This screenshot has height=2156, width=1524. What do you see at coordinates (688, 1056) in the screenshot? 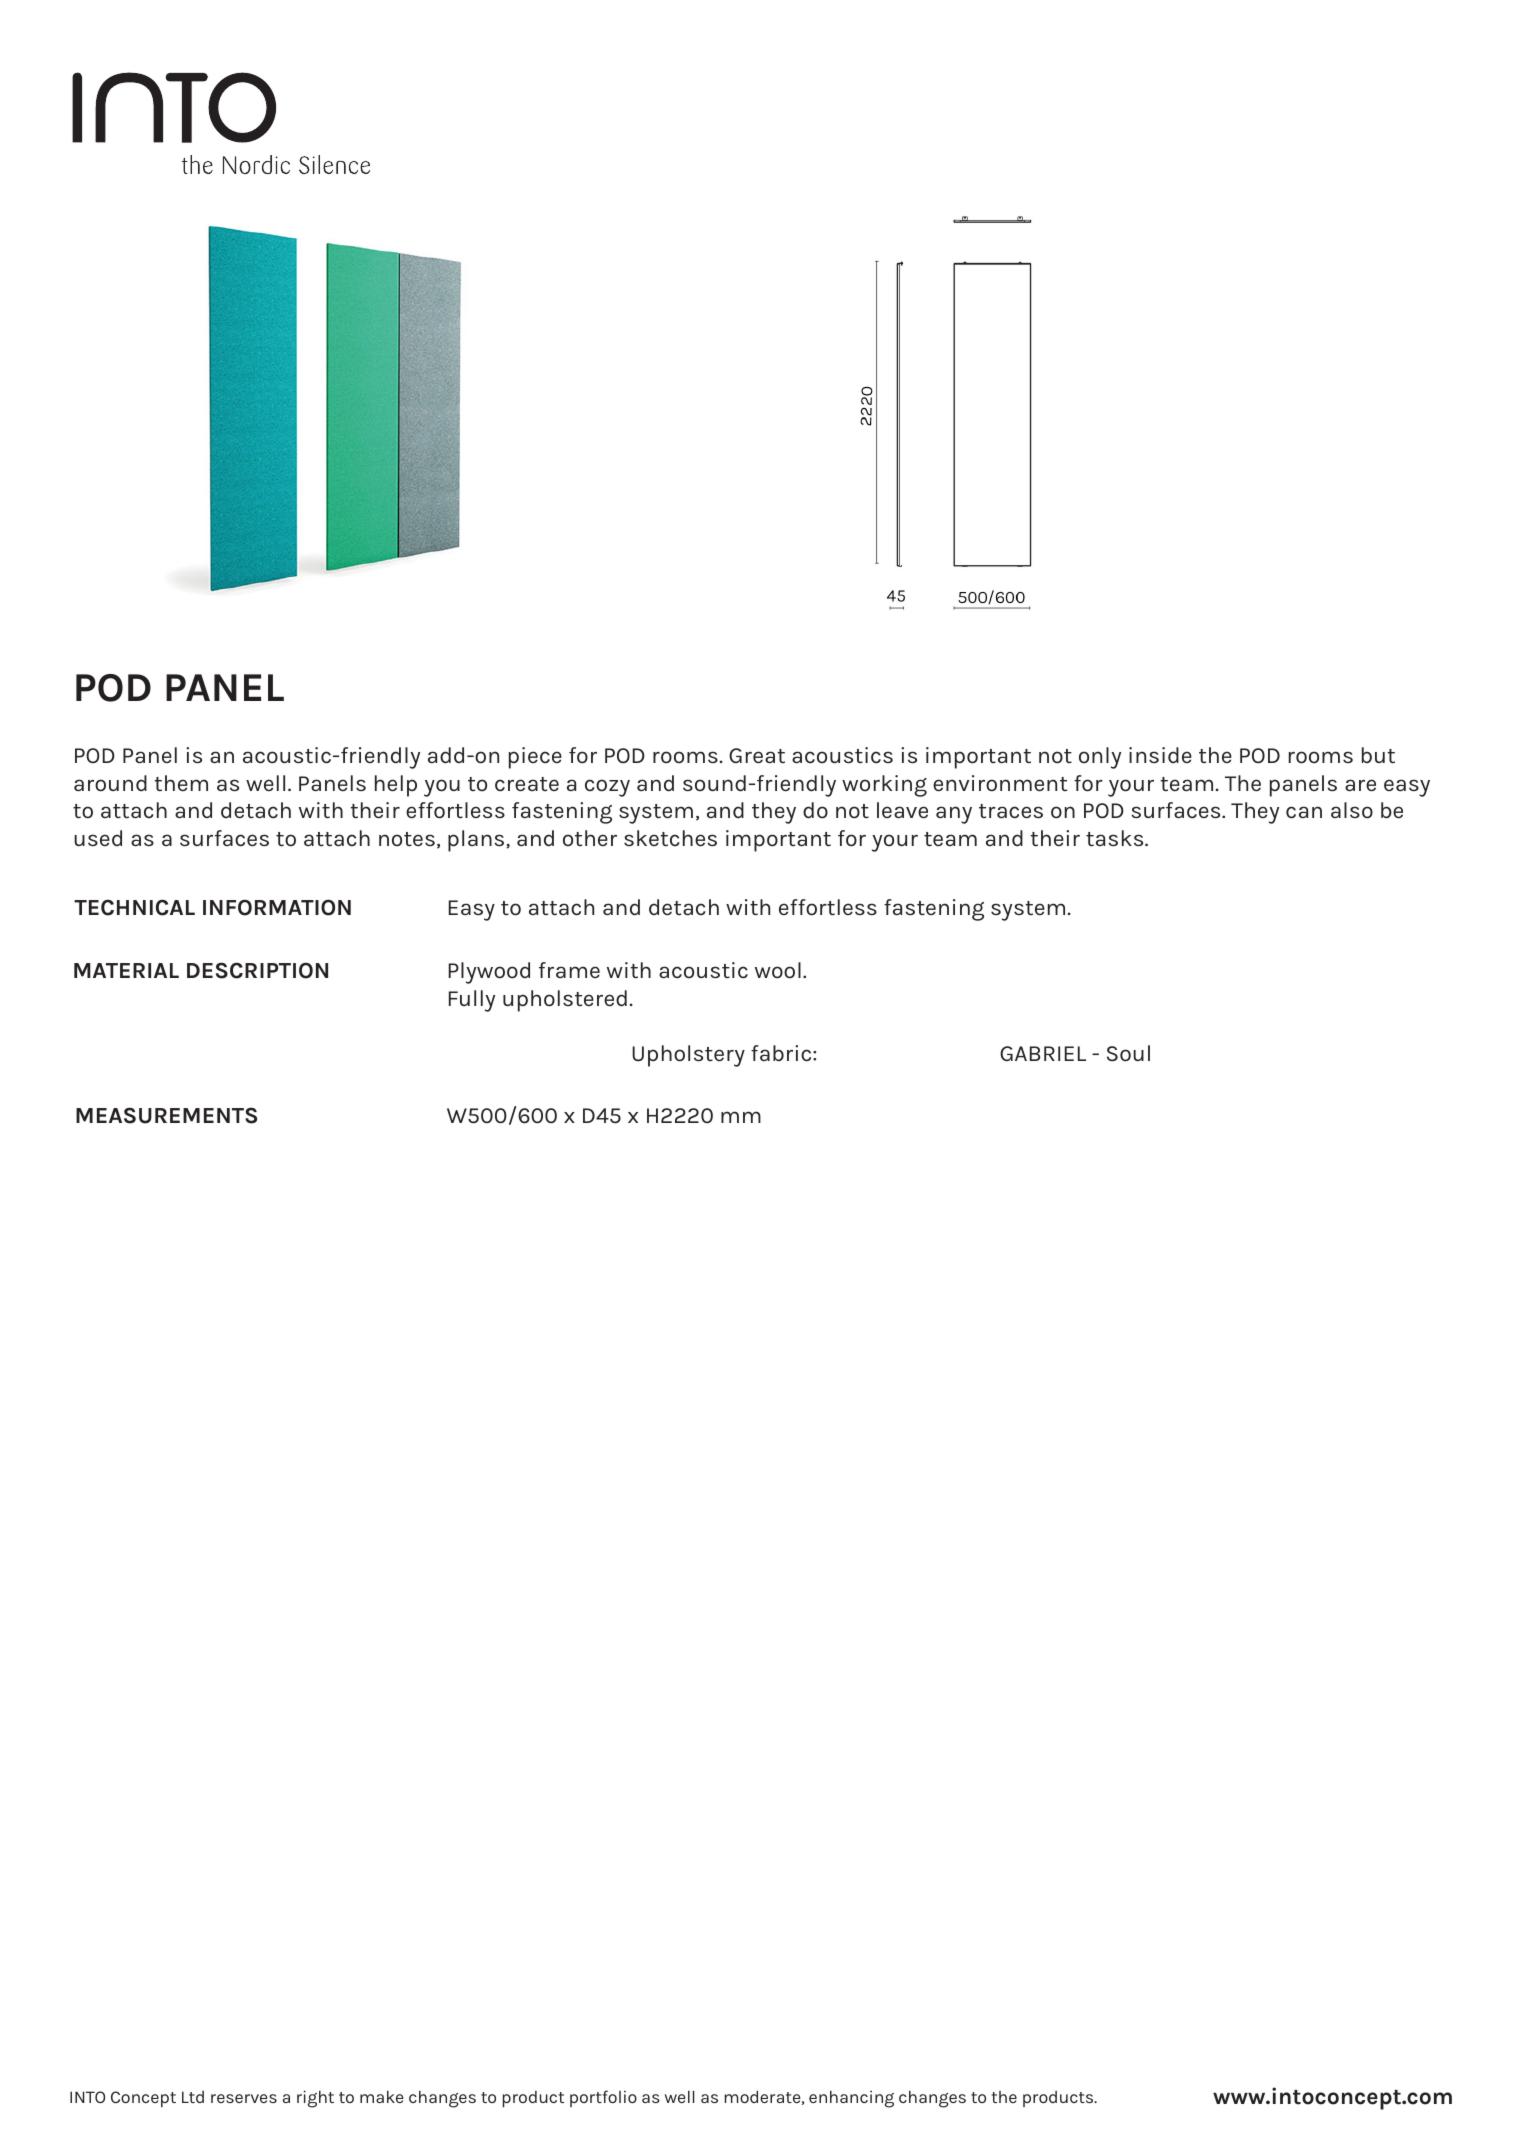
I see `Upholstery` at bounding box center [688, 1056].
